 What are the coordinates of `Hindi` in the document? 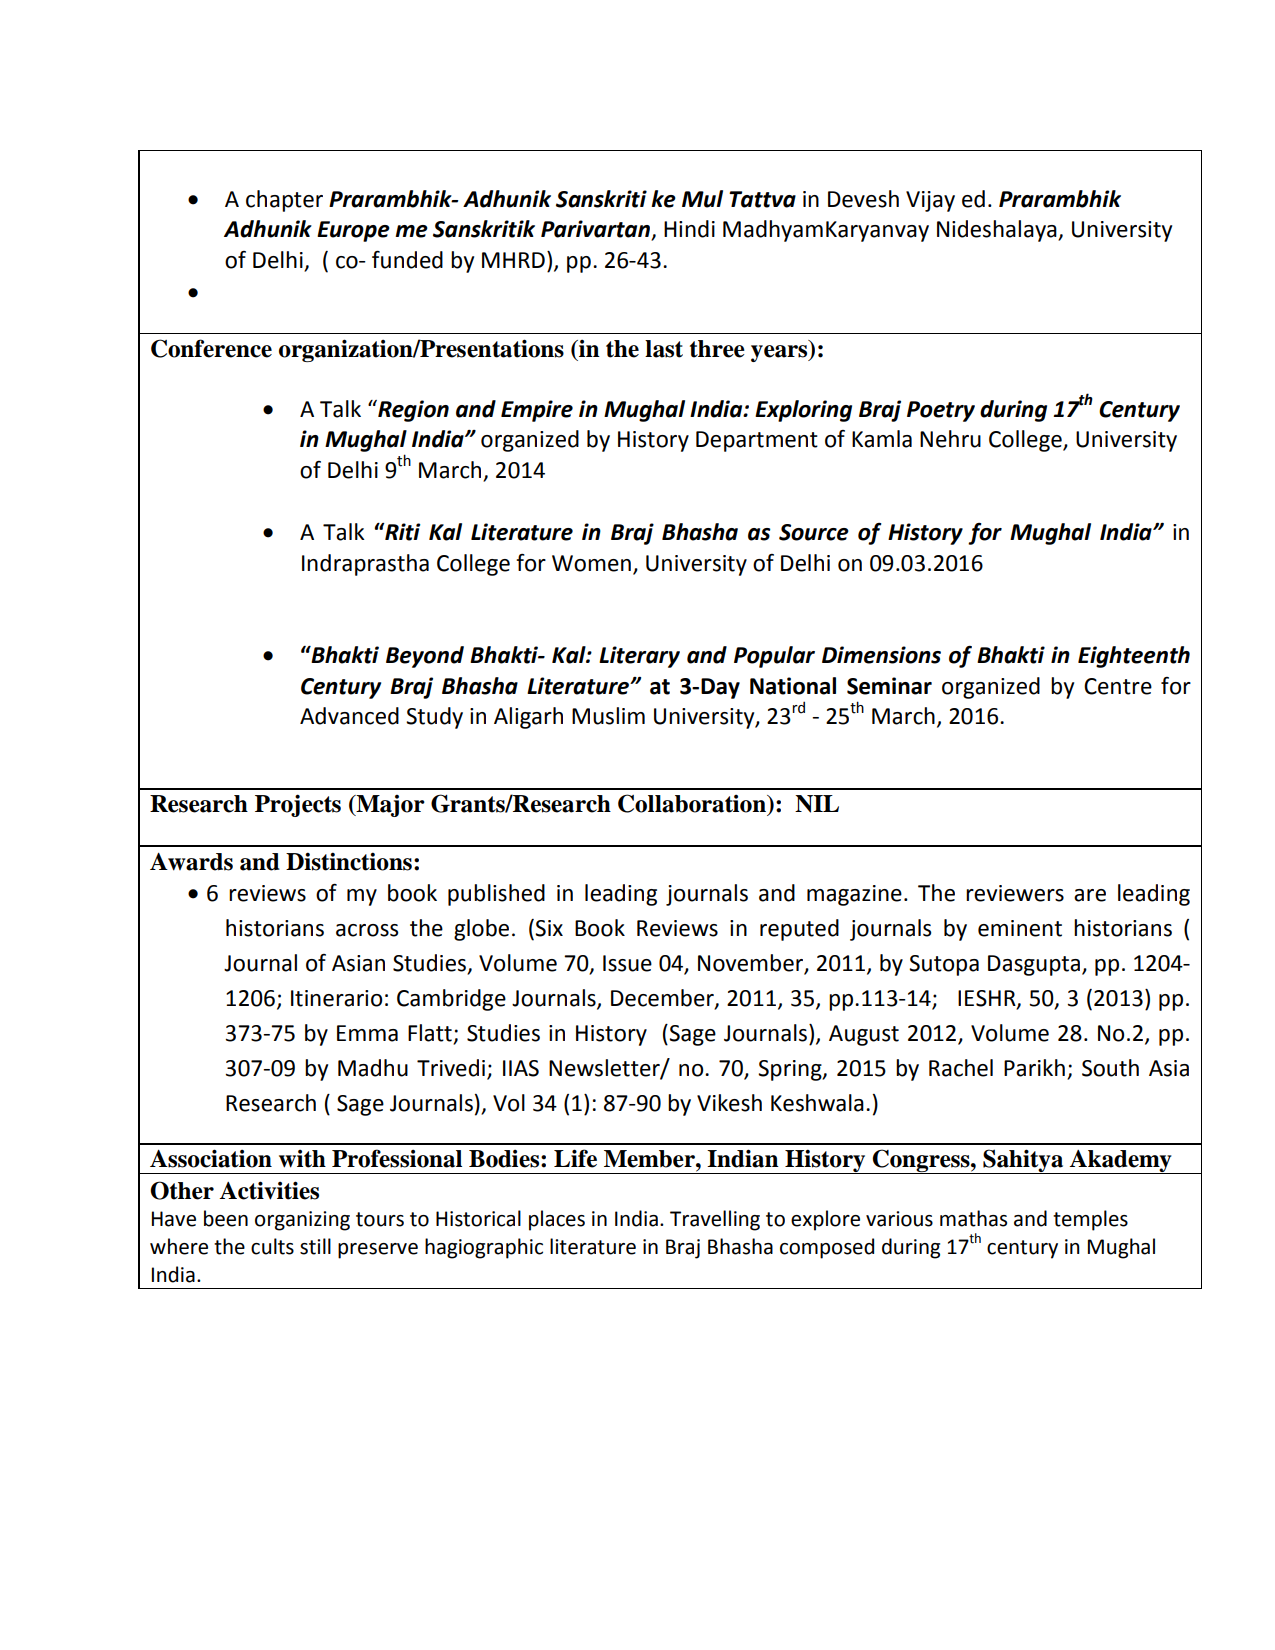 It's located at (689, 229).
